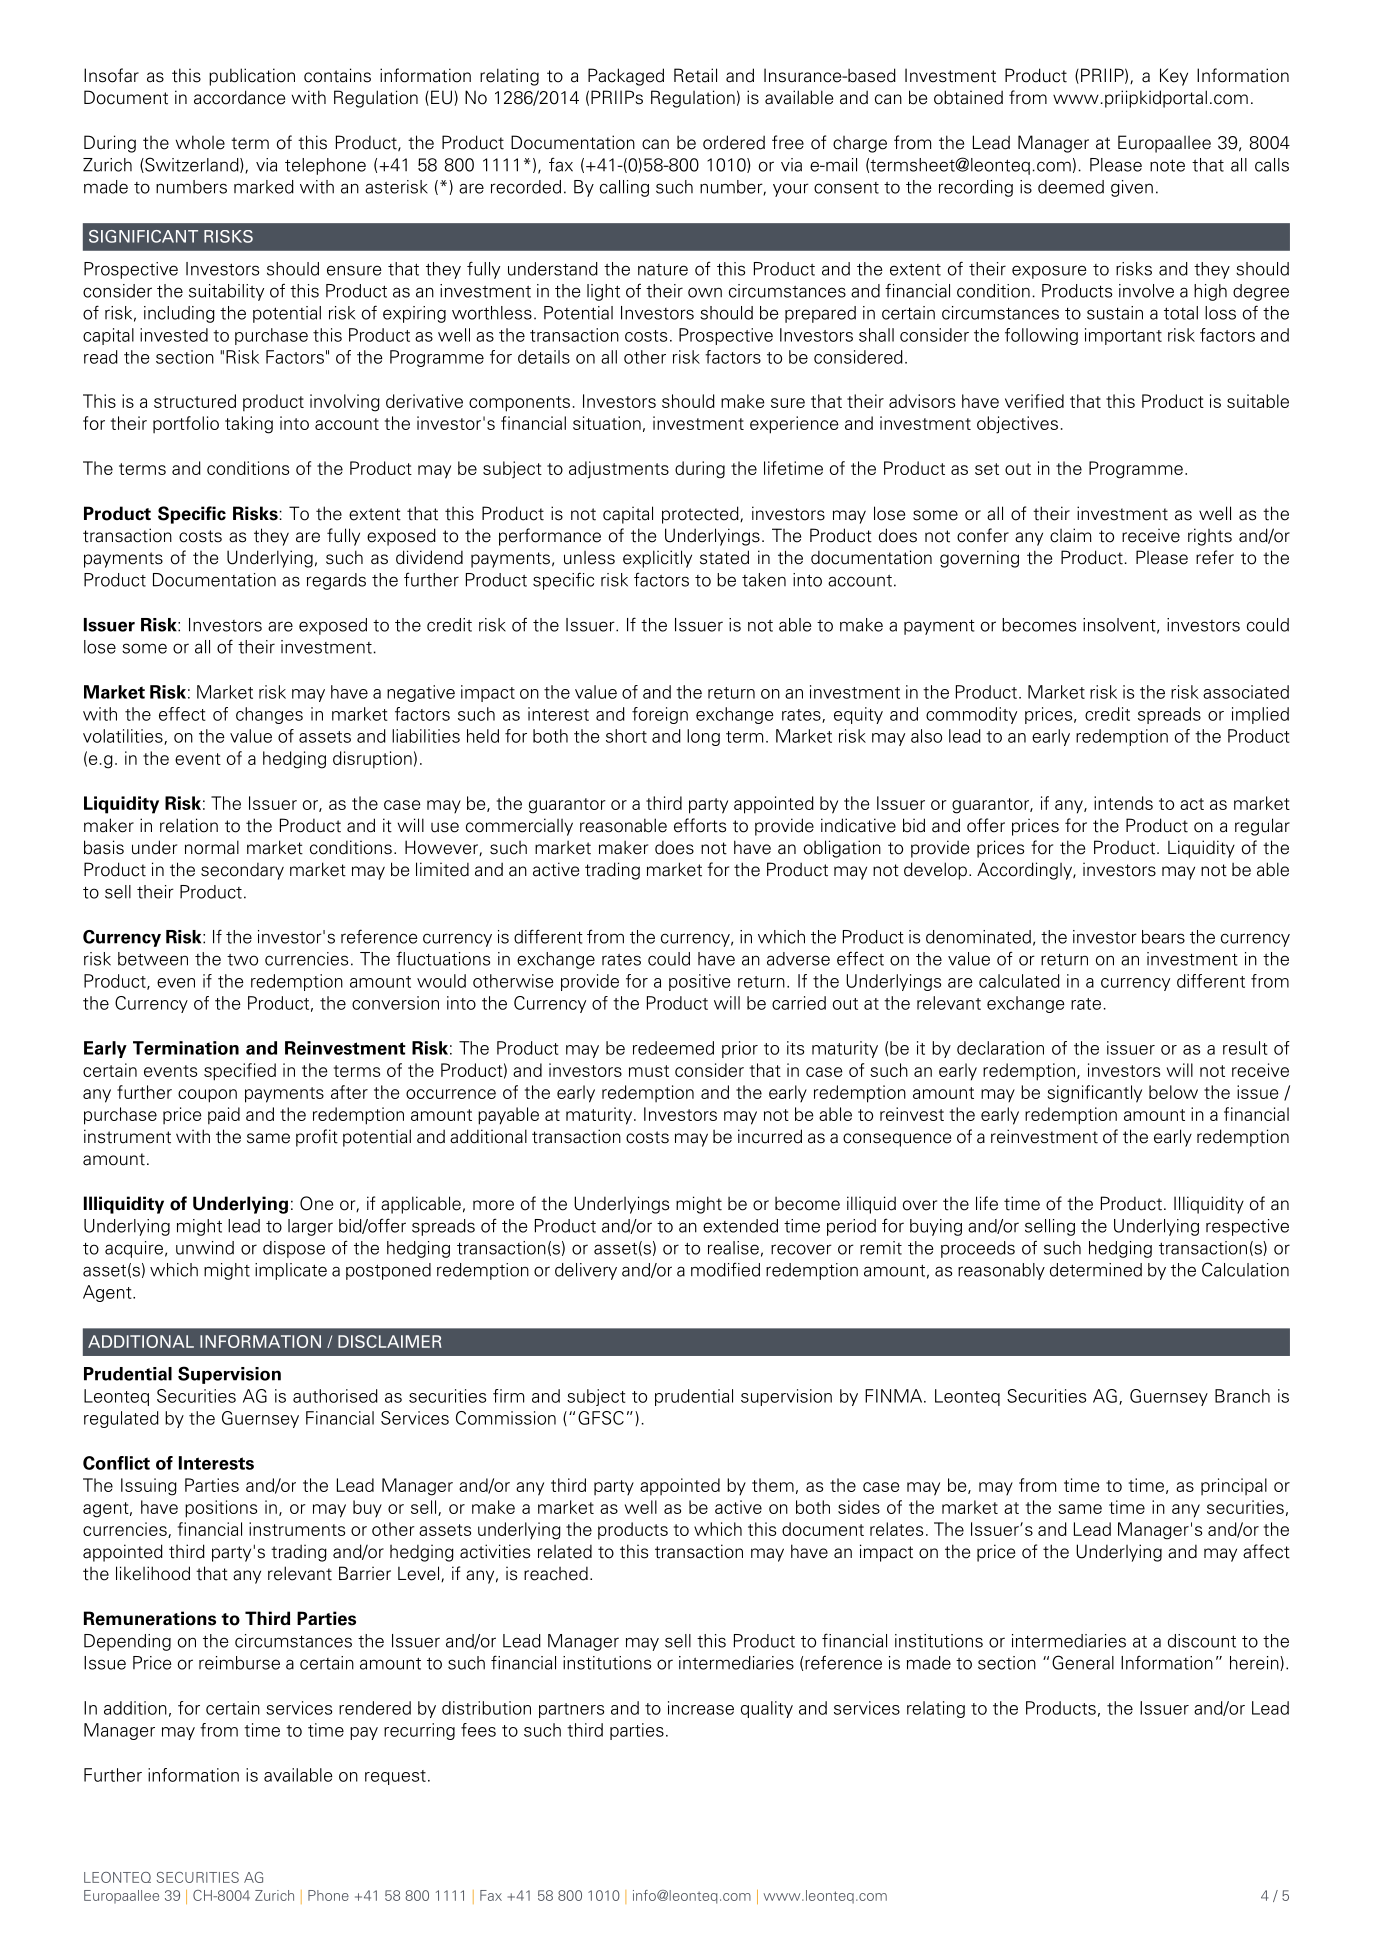  Describe the element at coordinates (1163, 937) in the document. I see `bears` at that location.
